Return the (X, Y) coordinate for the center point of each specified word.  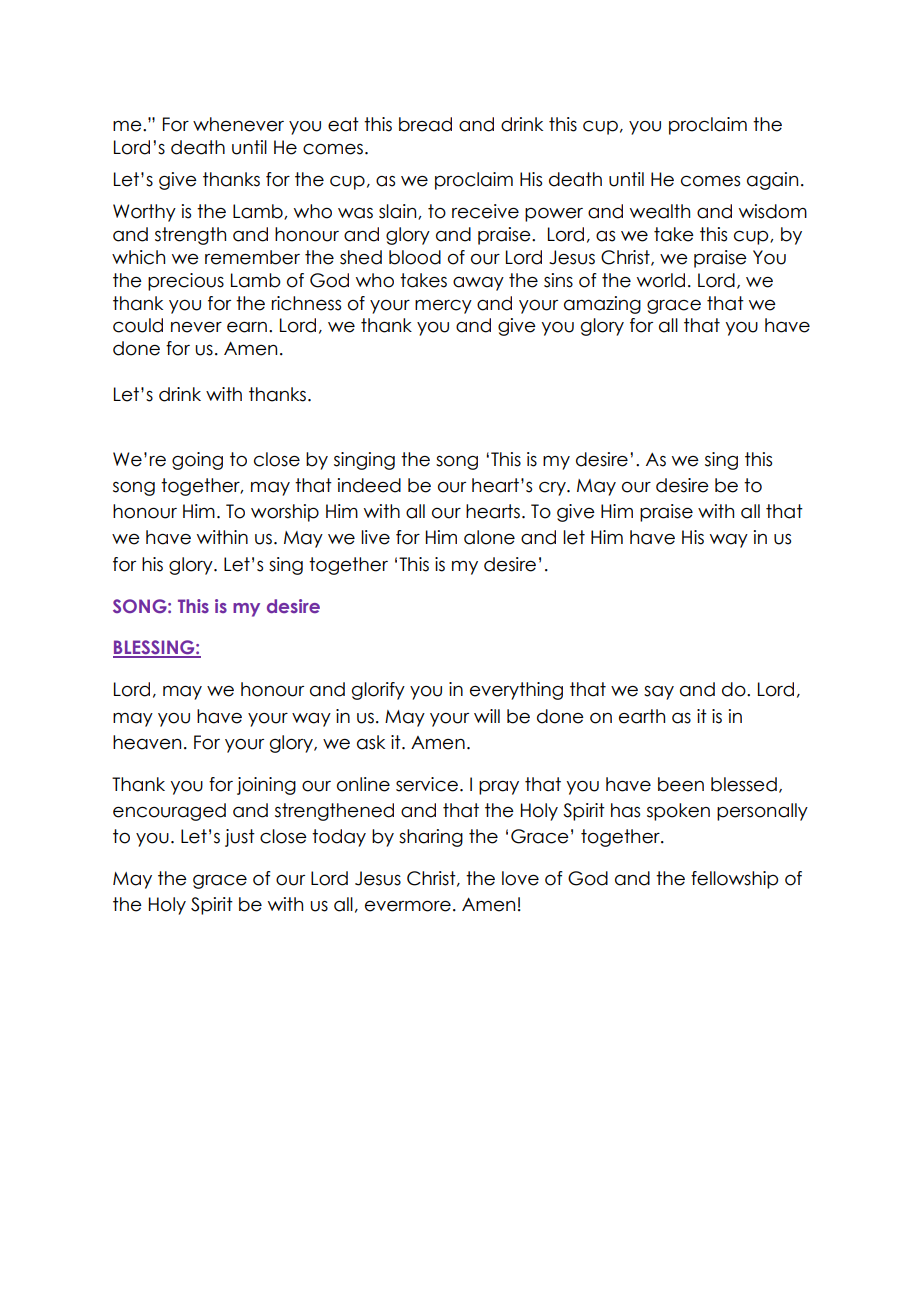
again (772, 181)
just (240, 838)
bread (425, 124)
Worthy (144, 213)
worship (285, 513)
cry (553, 489)
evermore (408, 906)
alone (489, 537)
